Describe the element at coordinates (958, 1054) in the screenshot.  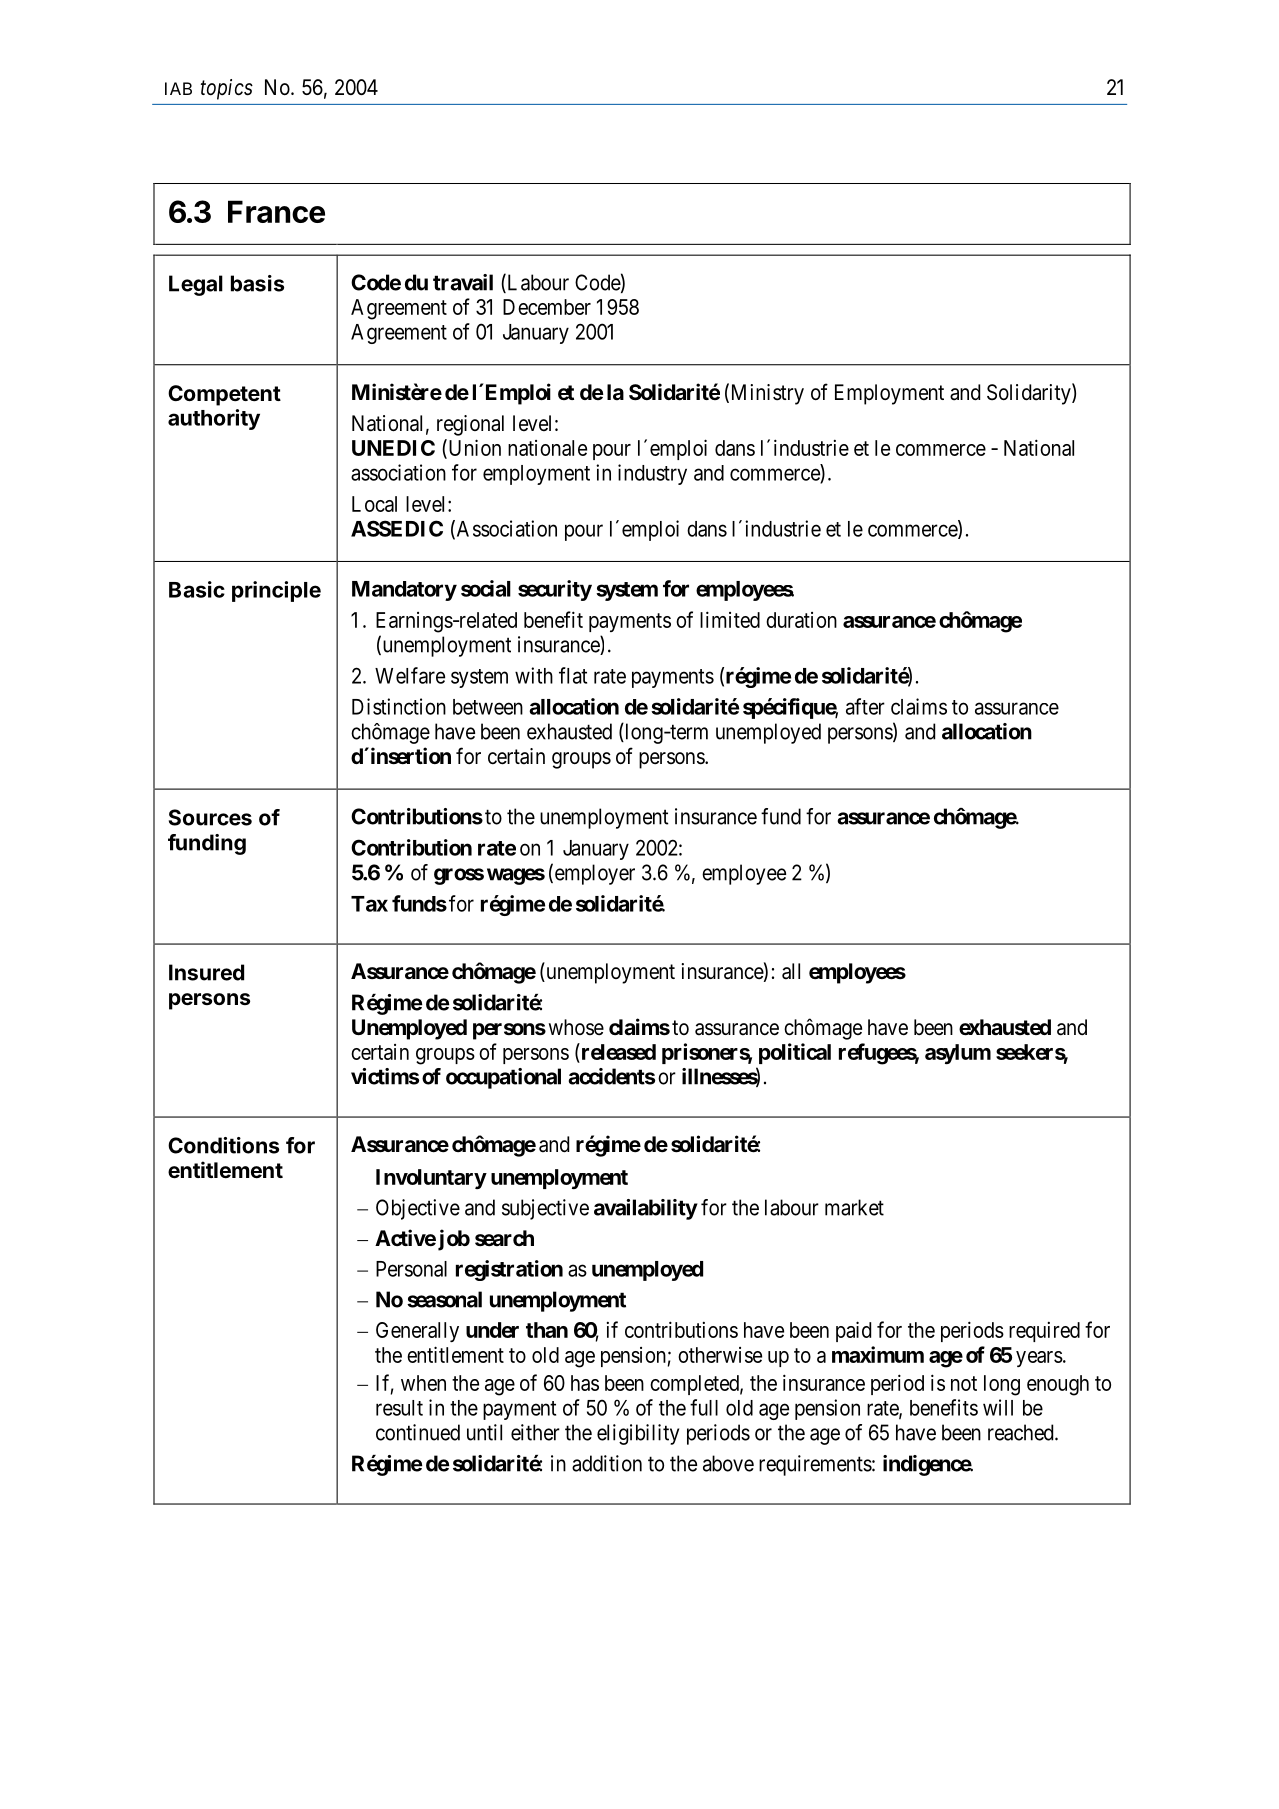
I see `asylum` at that location.
